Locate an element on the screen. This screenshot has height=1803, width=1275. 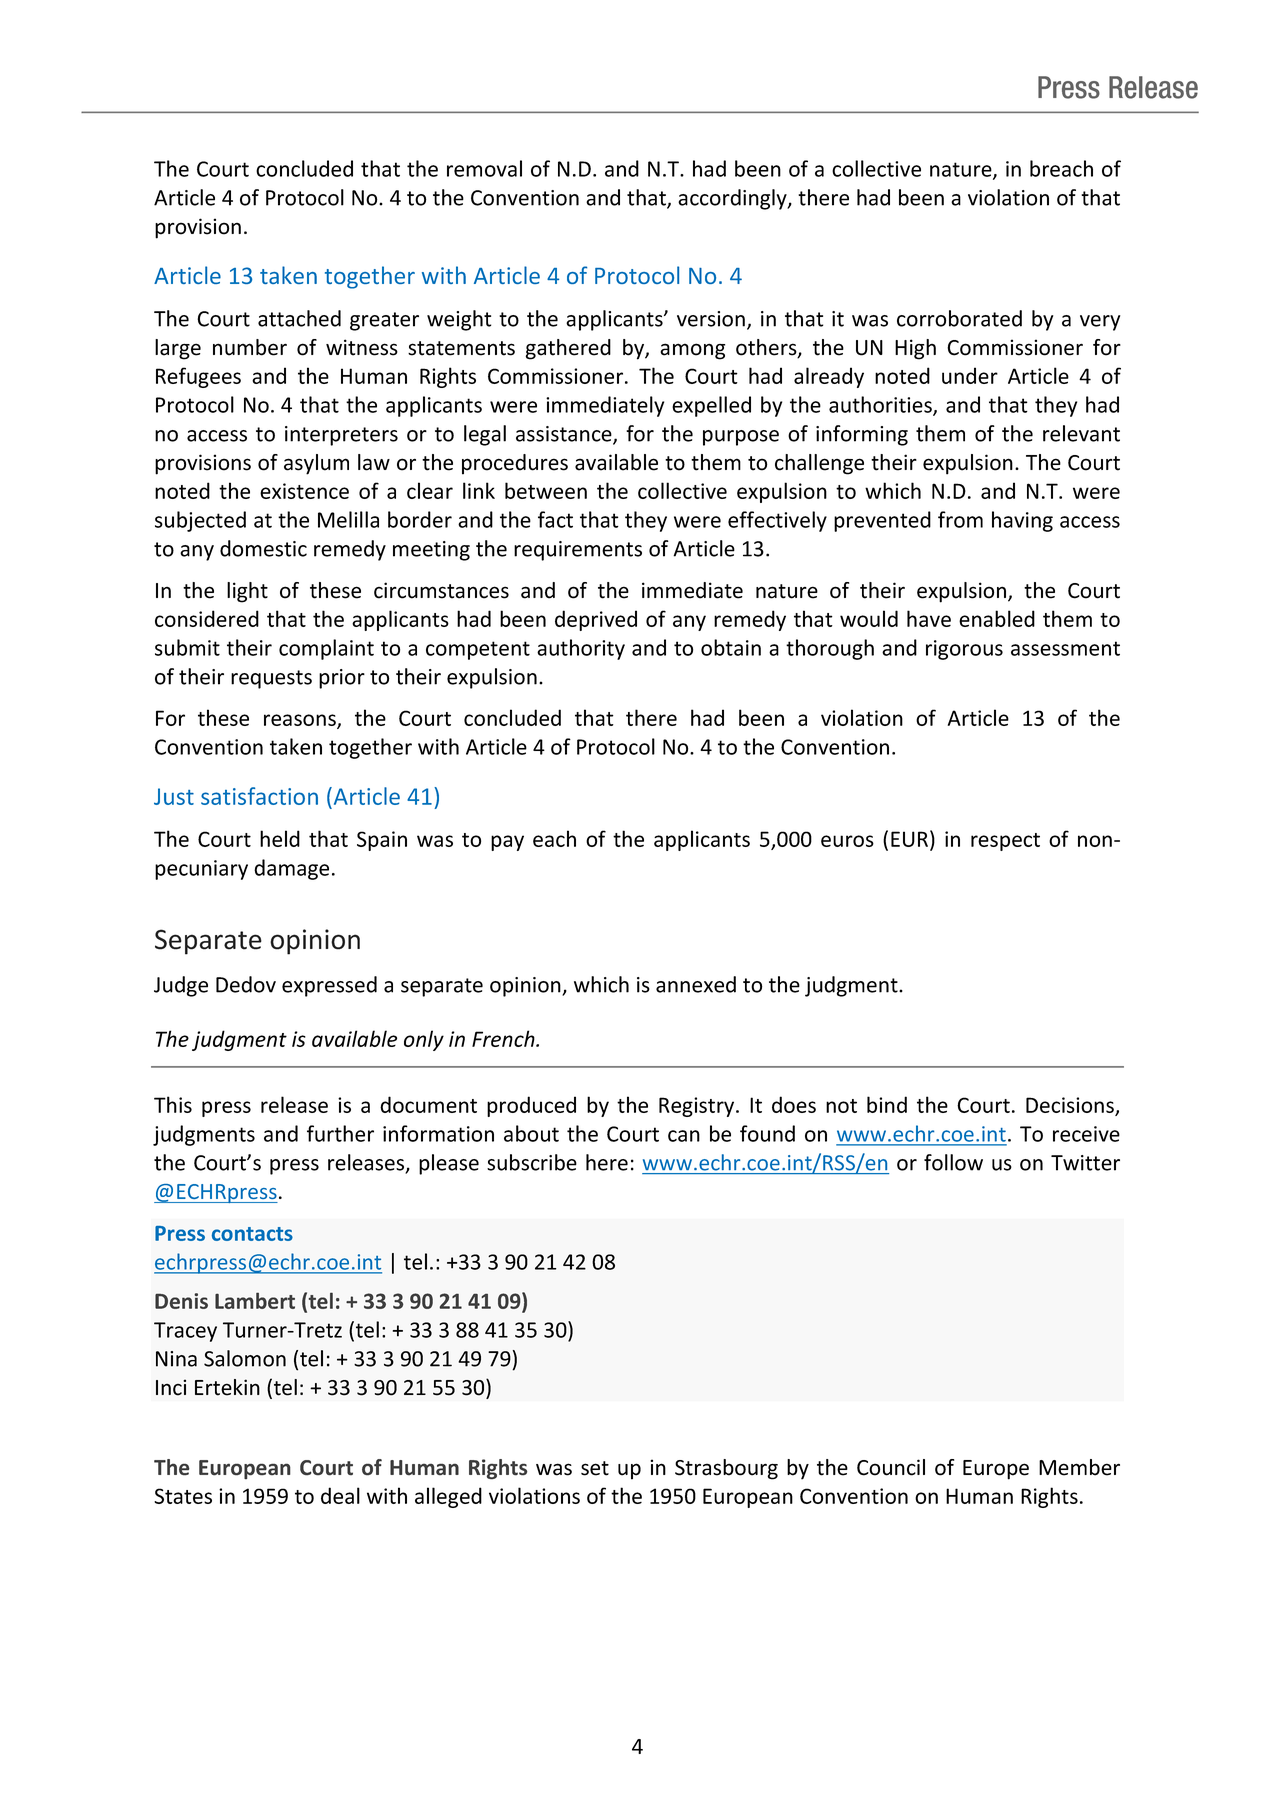
held is located at coordinates (280, 838).
